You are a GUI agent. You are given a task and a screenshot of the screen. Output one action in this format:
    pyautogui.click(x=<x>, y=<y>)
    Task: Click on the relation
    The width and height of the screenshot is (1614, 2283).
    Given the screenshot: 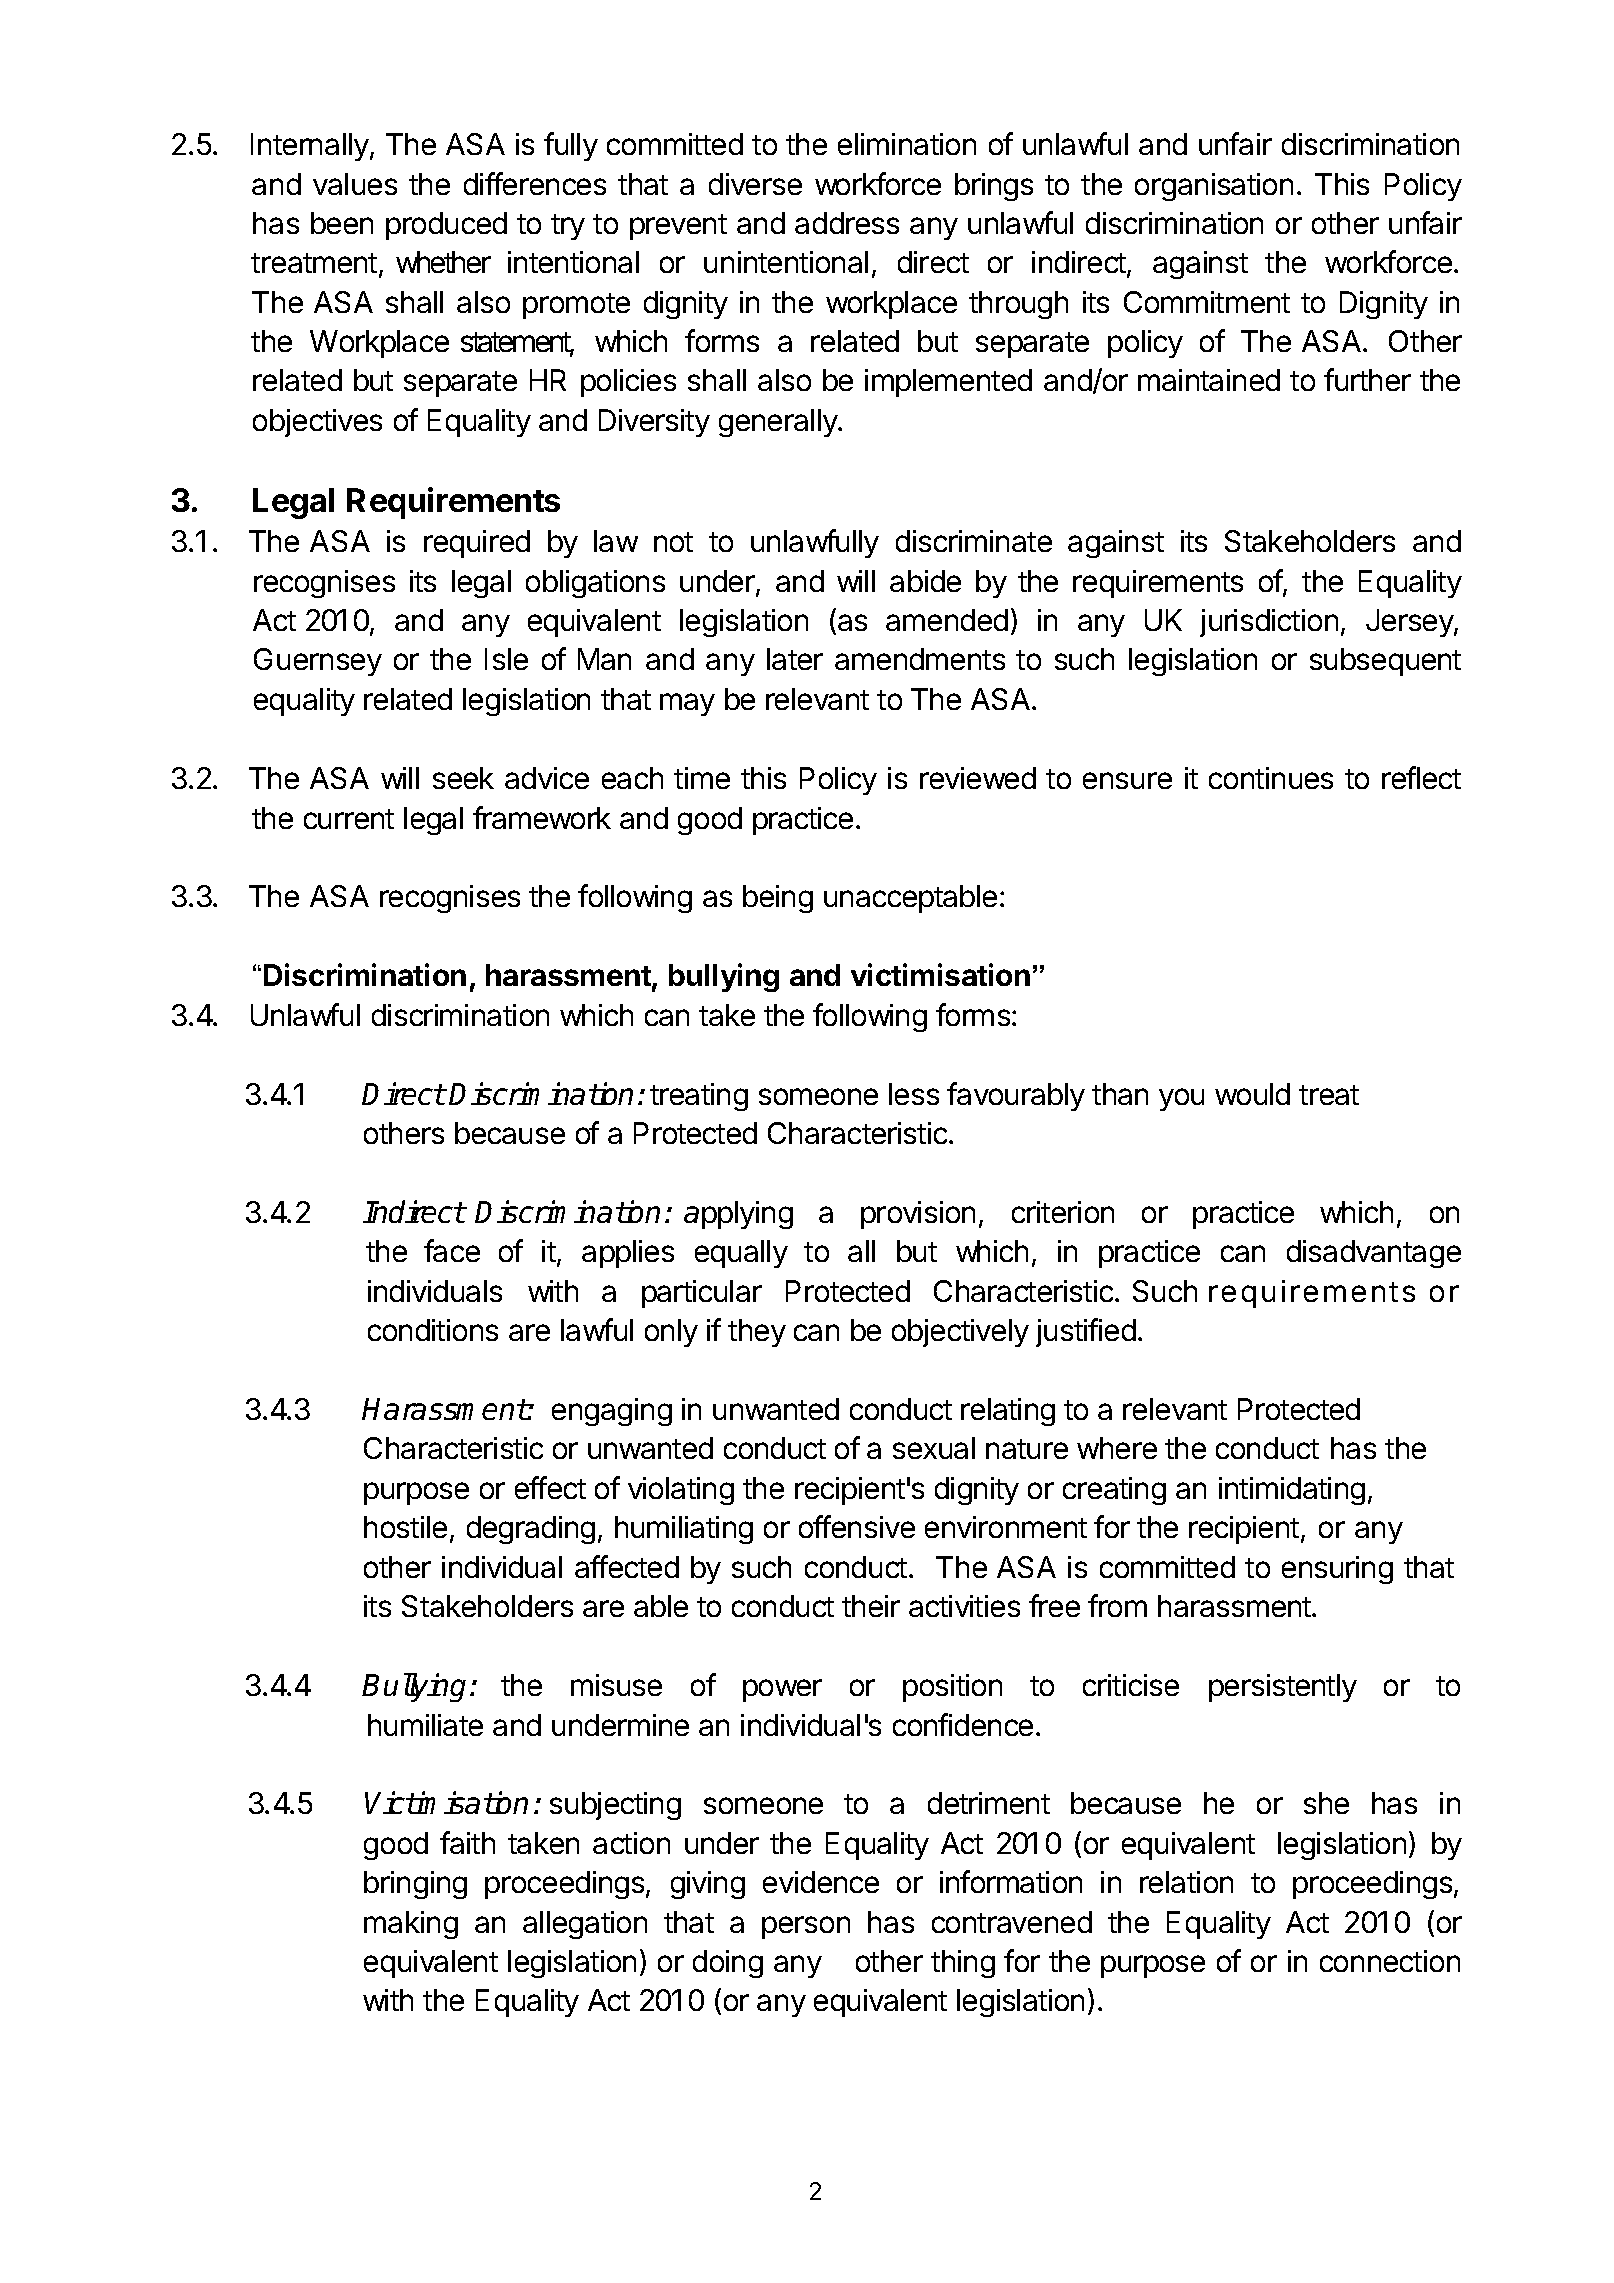 What is the action you would take?
    pyautogui.click(x=1186, y=1882)
